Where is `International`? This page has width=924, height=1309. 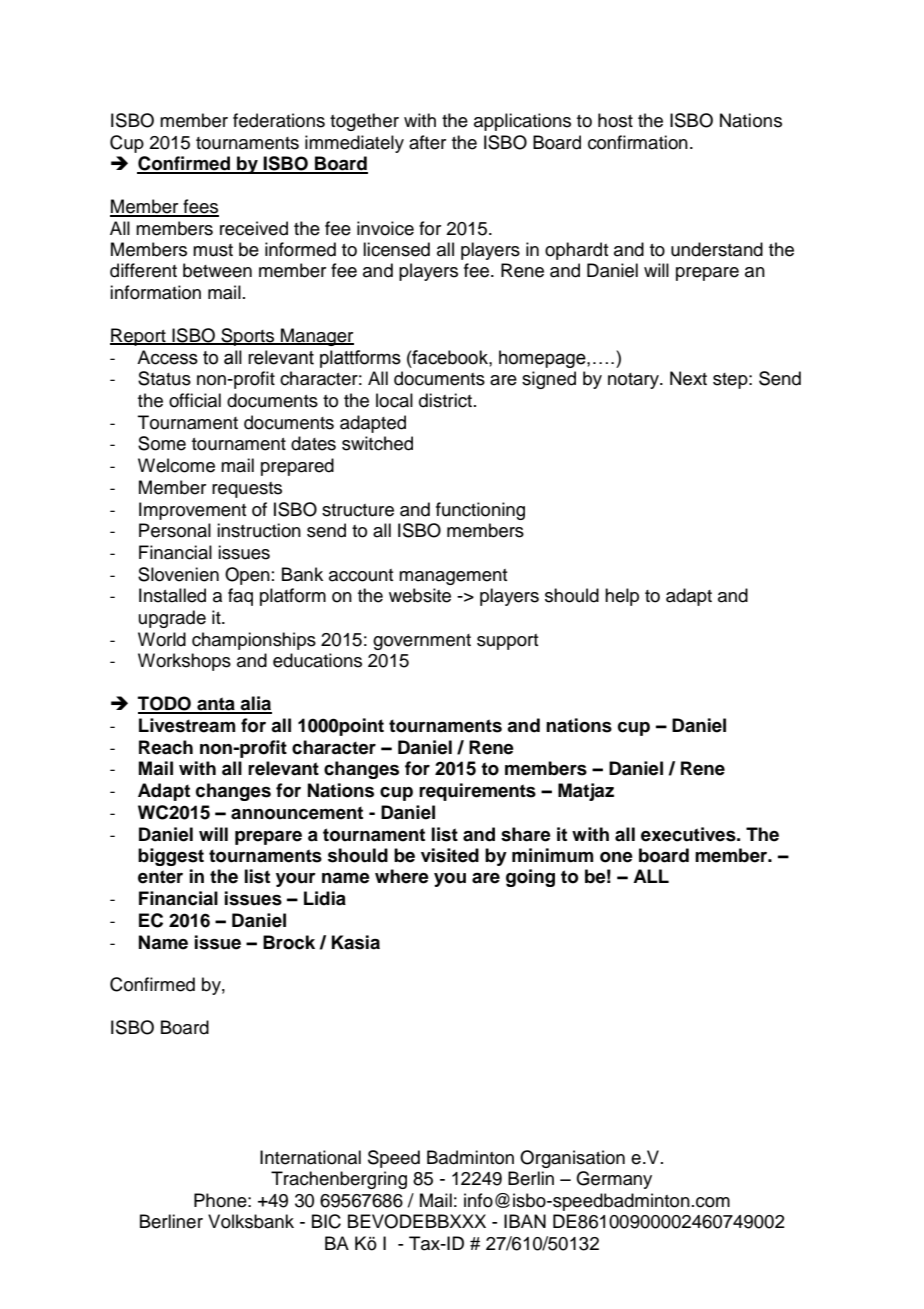
International is located at coordinates (310, 1157).
